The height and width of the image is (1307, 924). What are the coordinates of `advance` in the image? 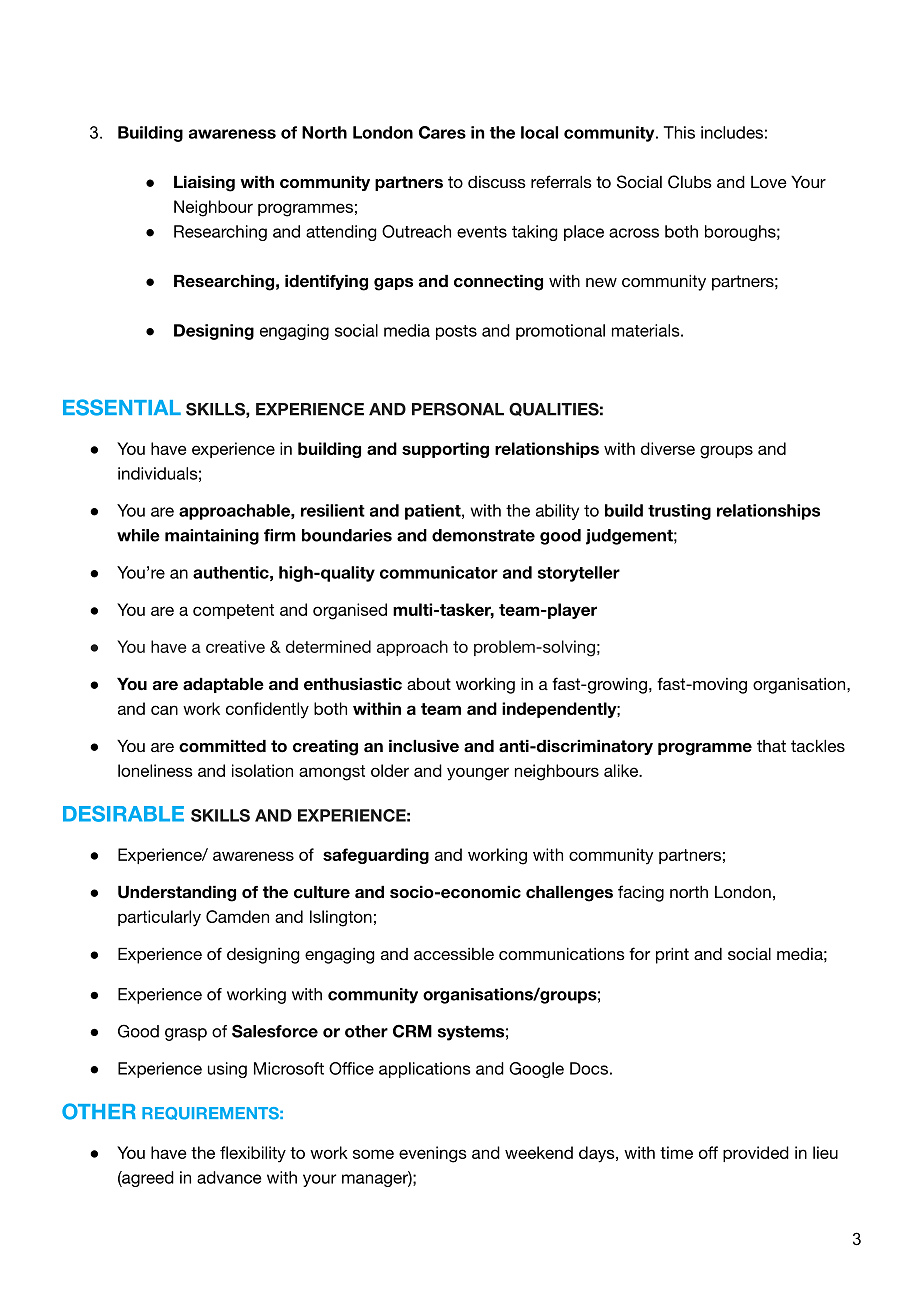 It's located at (229, 1177).
